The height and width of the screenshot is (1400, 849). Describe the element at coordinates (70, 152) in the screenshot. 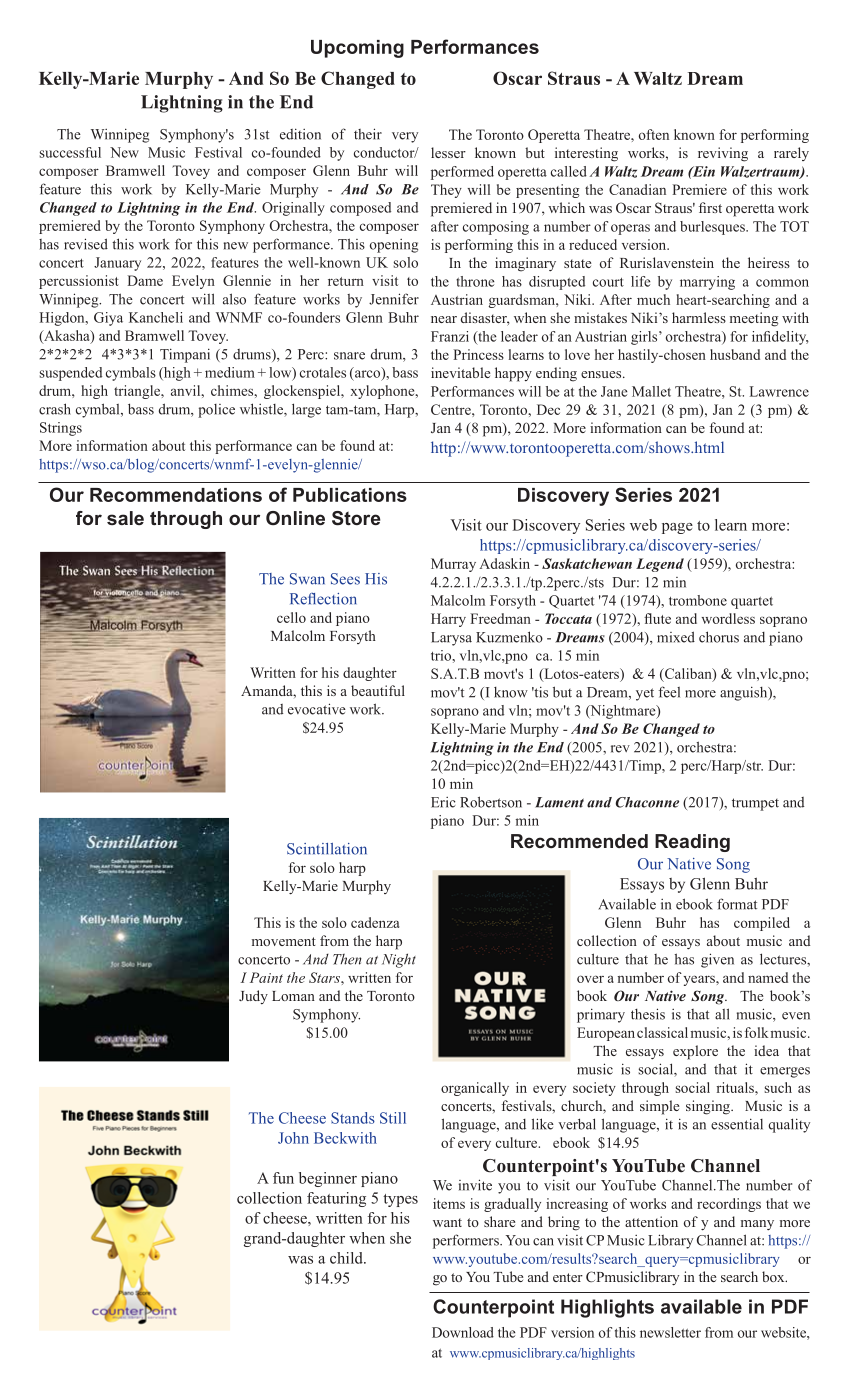

I see `successful` at that location.
